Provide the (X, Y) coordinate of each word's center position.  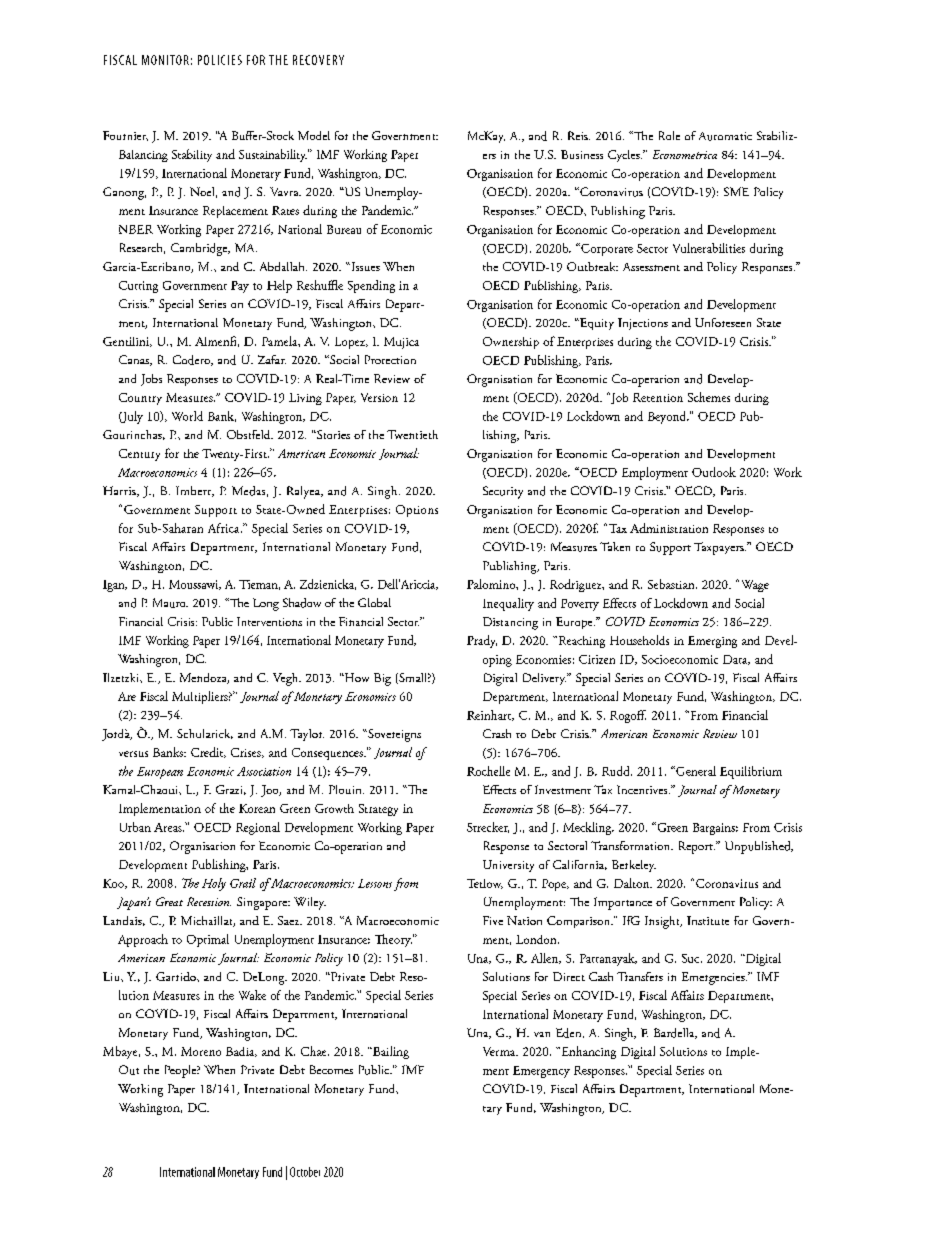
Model (314, 135)
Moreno (201, 1051)
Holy (214, 884)
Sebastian (672, 584)
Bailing (390, 1052)
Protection (390, 359)
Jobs (151, 380)
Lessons (375, 883)
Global (374, 602)
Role (669, 135)
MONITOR (165, 60)
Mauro (170, 603)
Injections (643, 324)
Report (697, 847)
